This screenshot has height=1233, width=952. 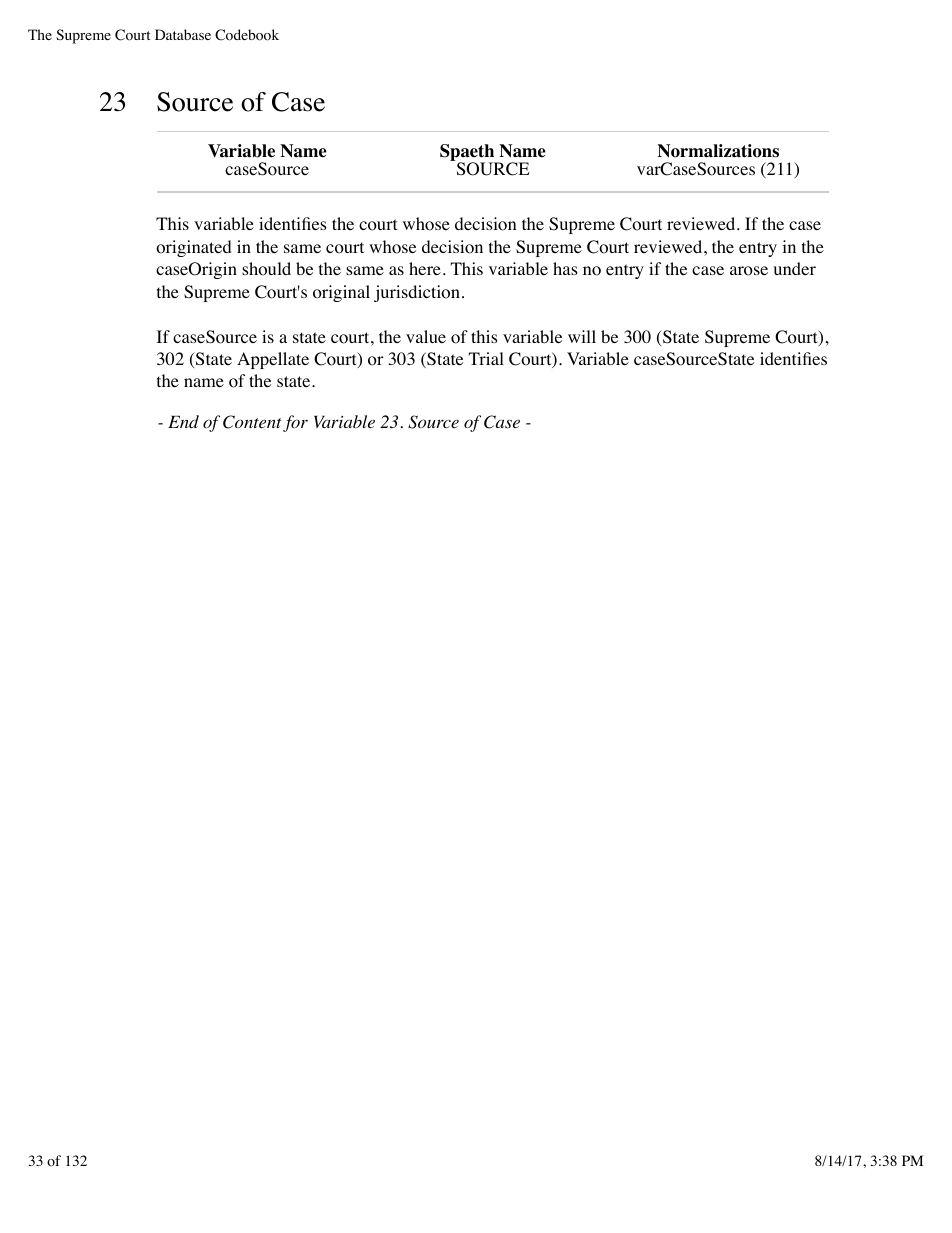 What do you see at coordinates (417, 293) in the screenshot?
I see `jurisdiction` at bounding box center [417, 293].
